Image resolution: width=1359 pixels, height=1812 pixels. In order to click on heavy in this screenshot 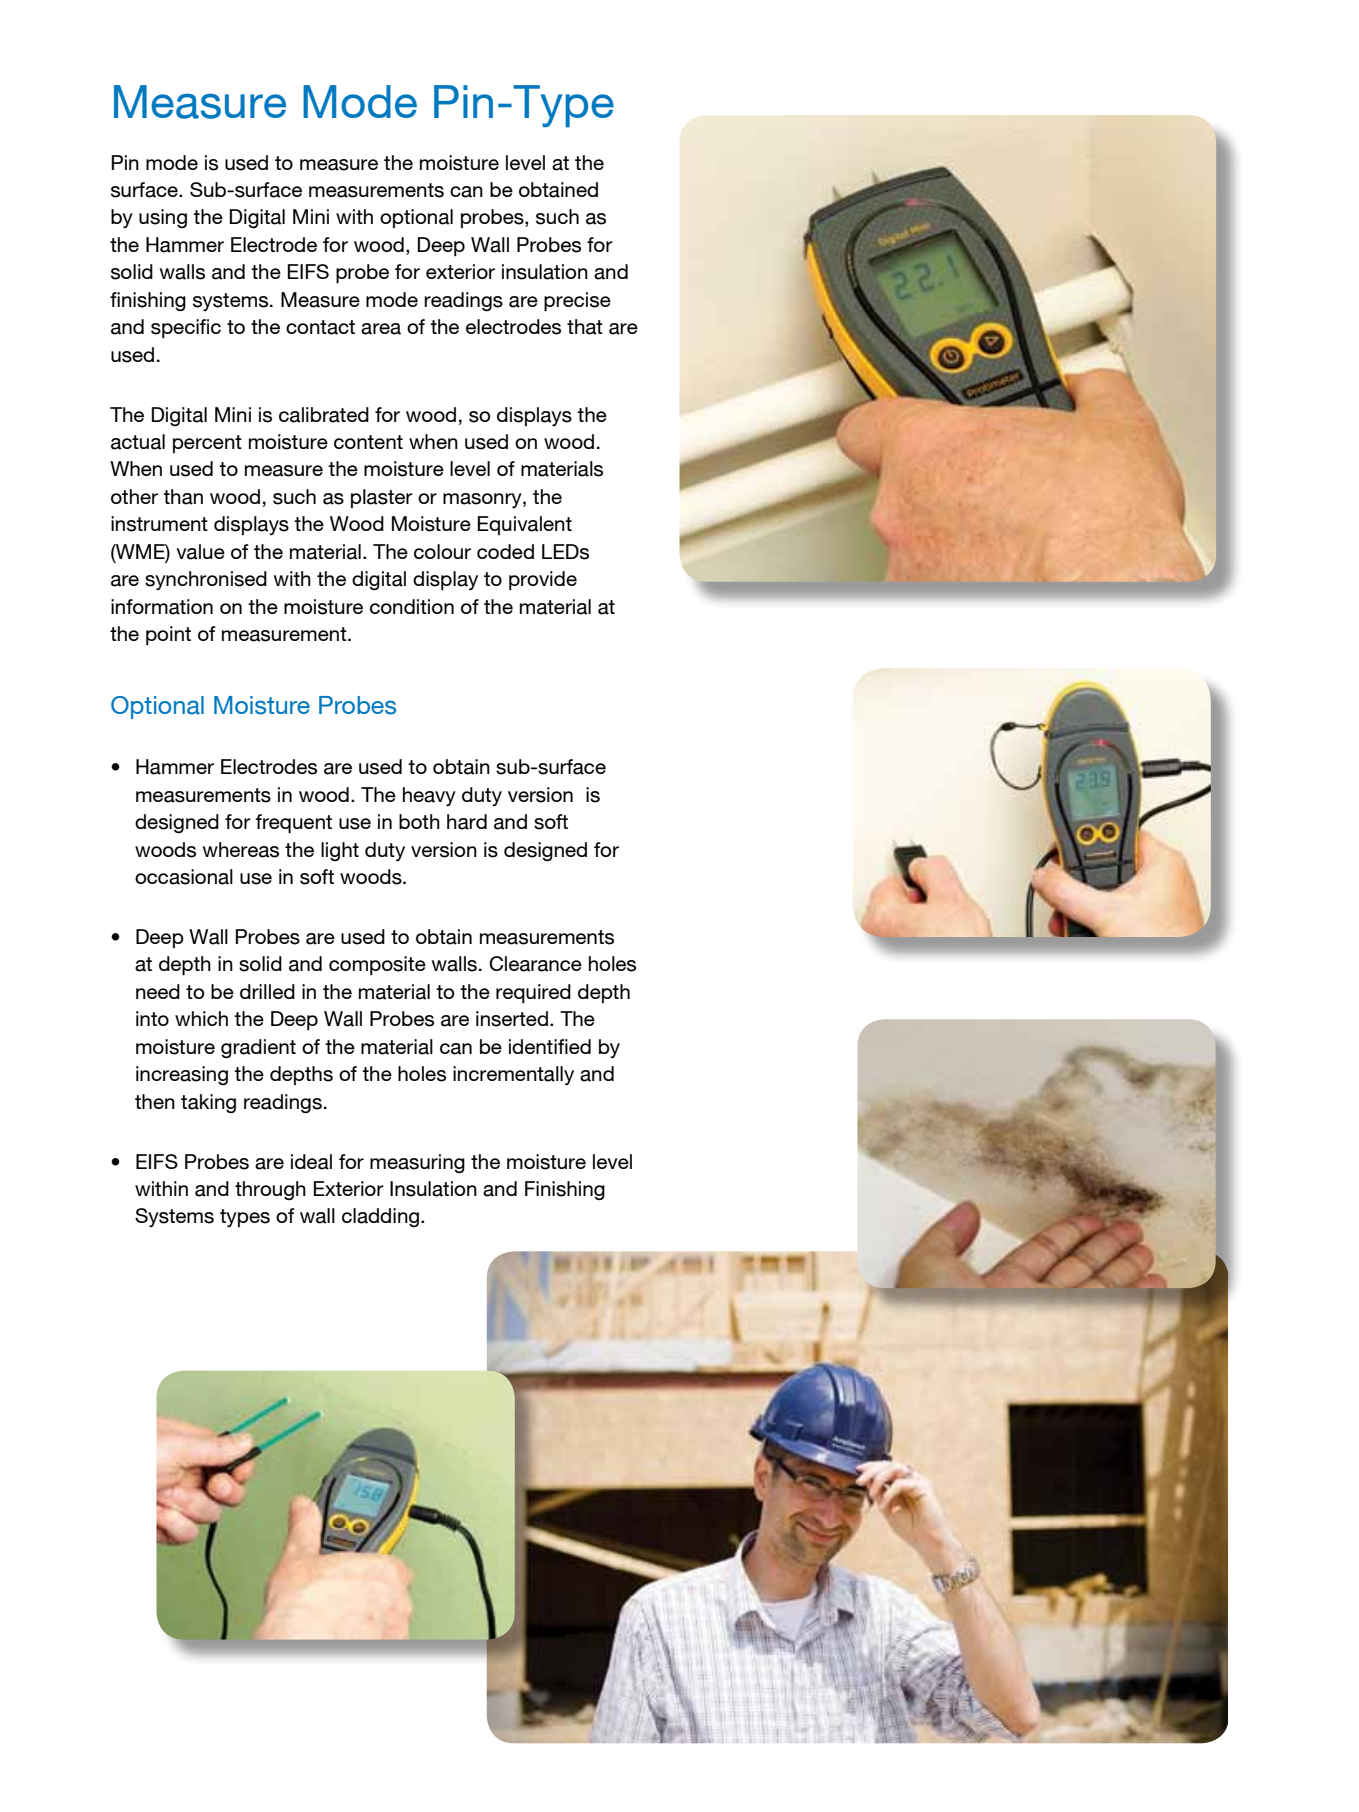, I will do `click(429, 796)`.
